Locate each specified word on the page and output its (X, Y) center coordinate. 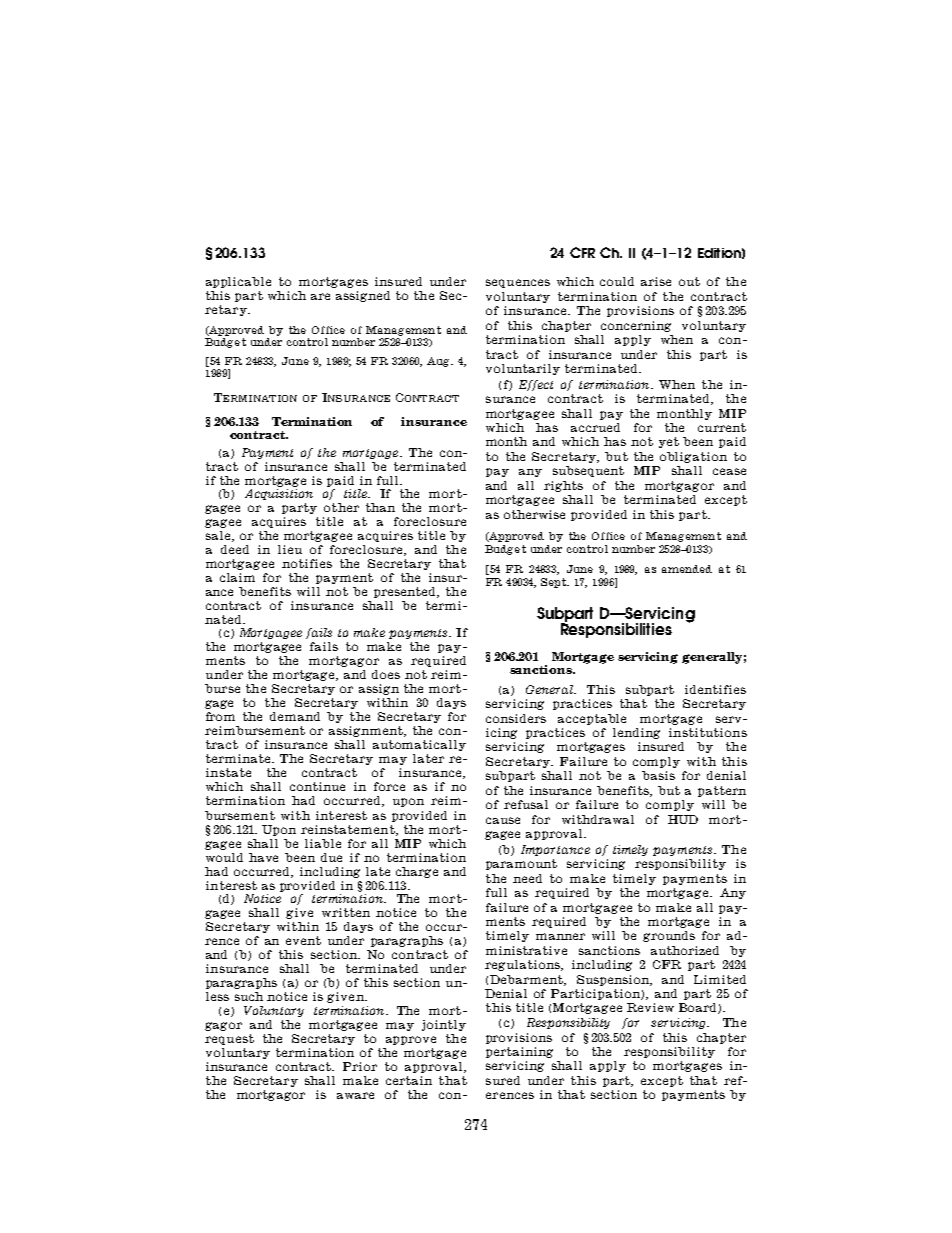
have (263, 857)
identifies (715, 689)
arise (656, 281)
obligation (693, 457)
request (229, 1039)
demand (295, 716)
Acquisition (279, 494)
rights (563, 486)
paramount (521, 864)
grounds (669, 936)
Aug (439, 362)
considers (516, 718)
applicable (238, 282)
